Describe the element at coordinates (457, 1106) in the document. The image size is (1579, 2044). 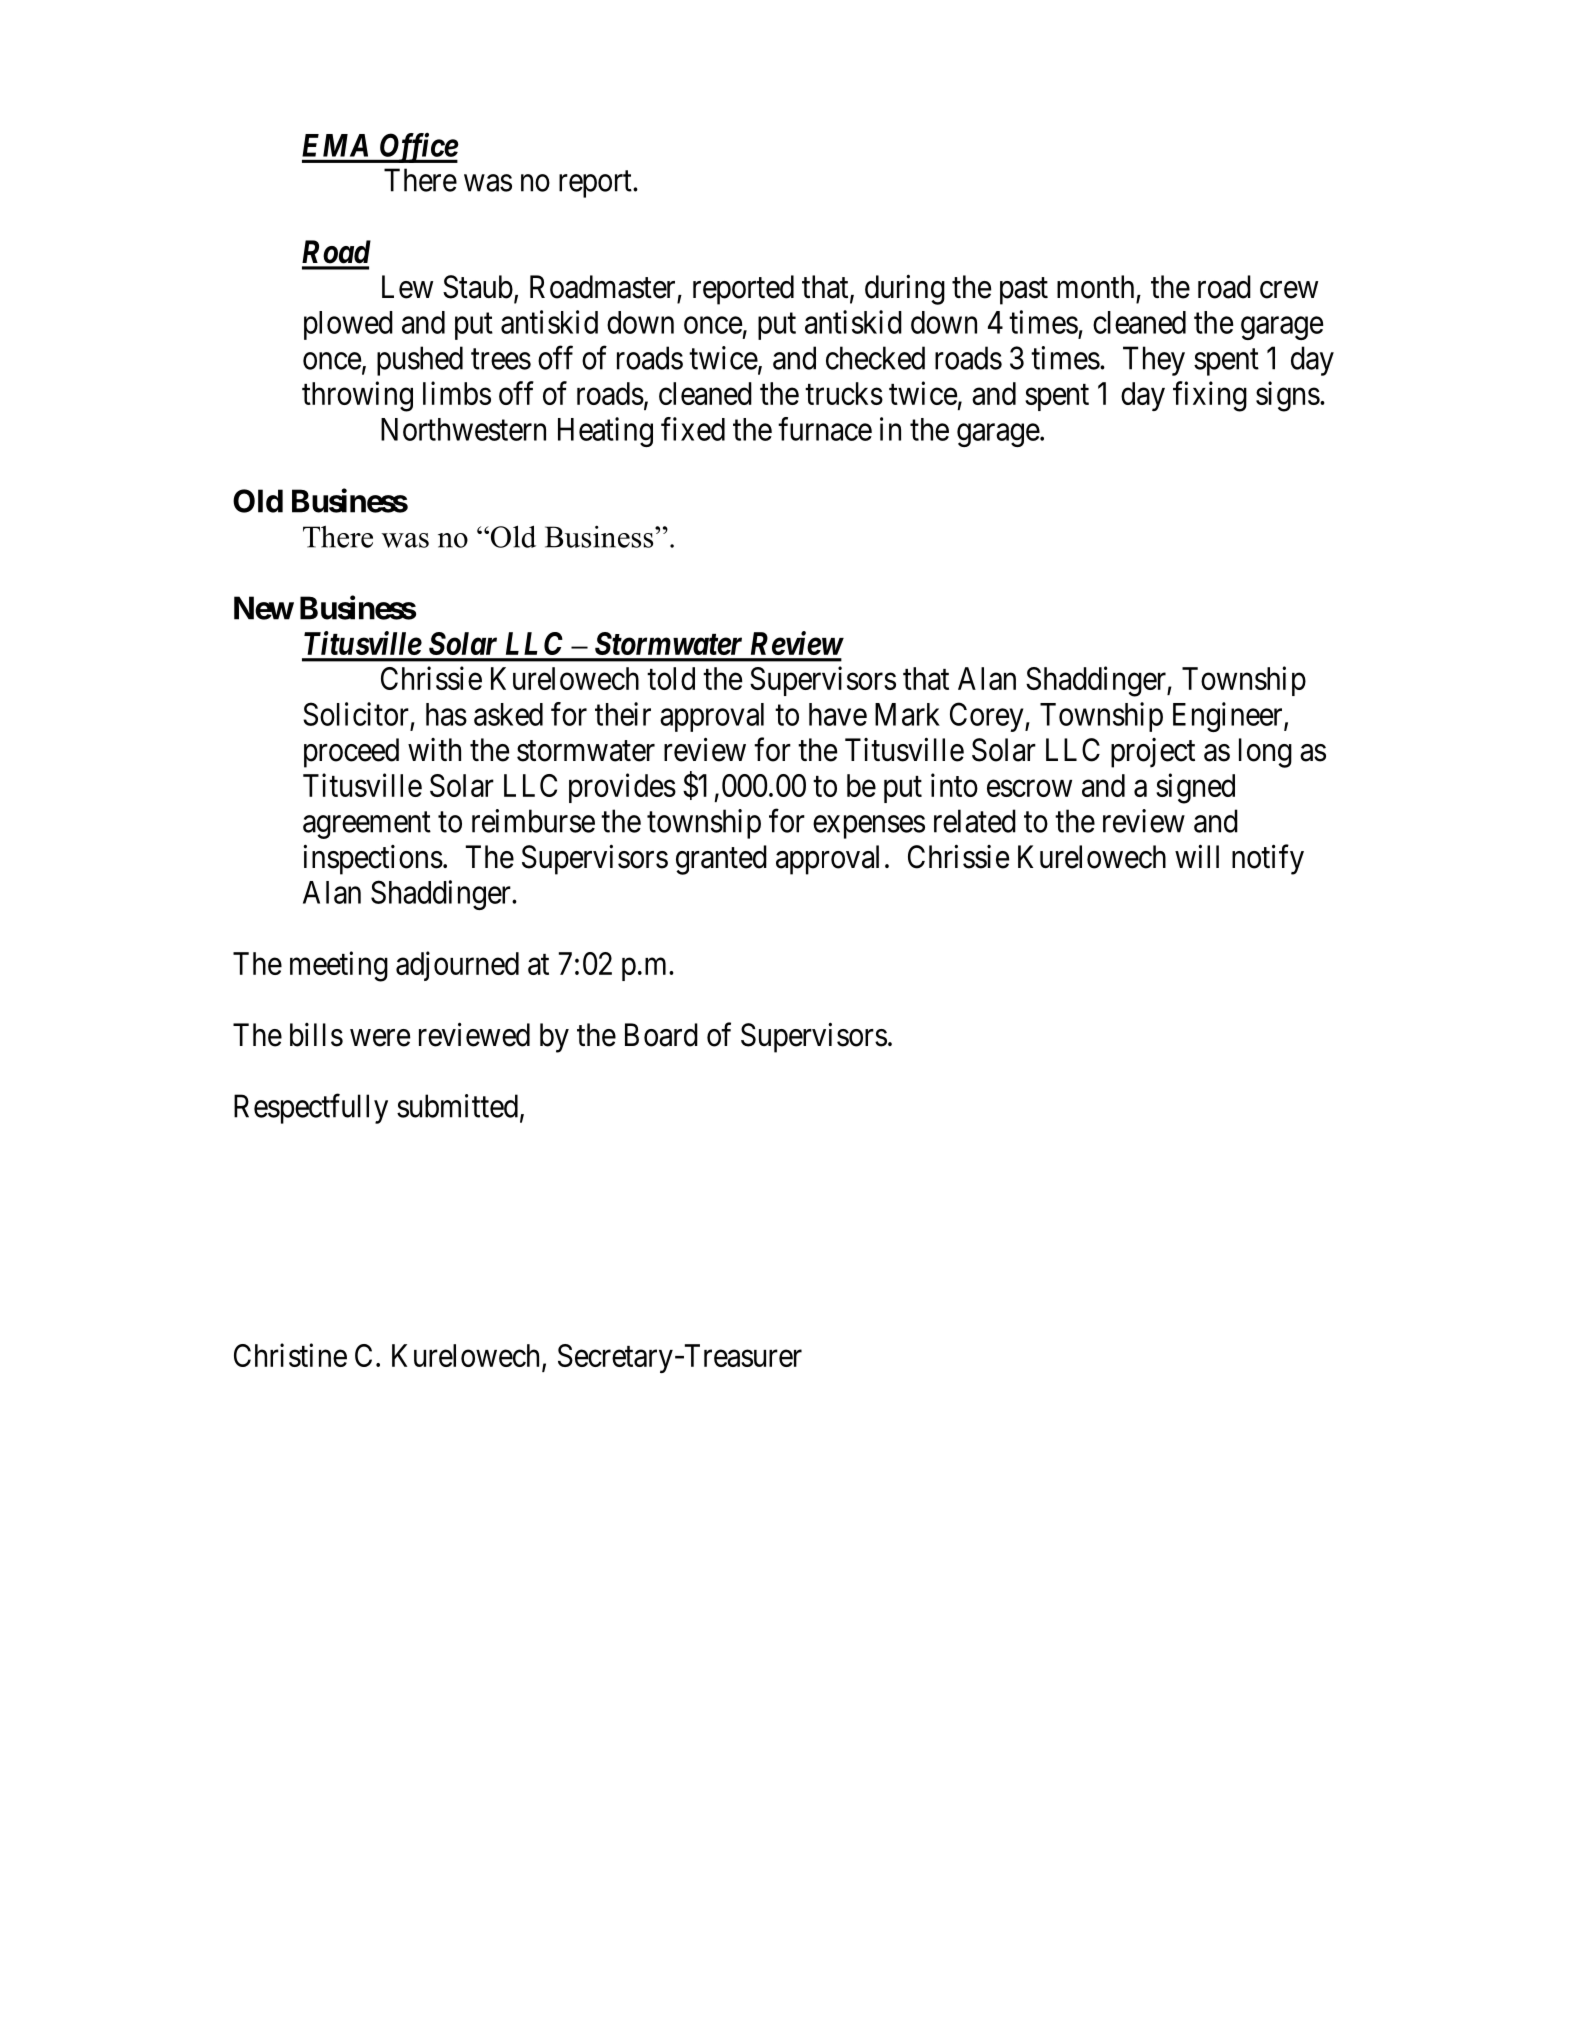
I see `submitted` at that location.
